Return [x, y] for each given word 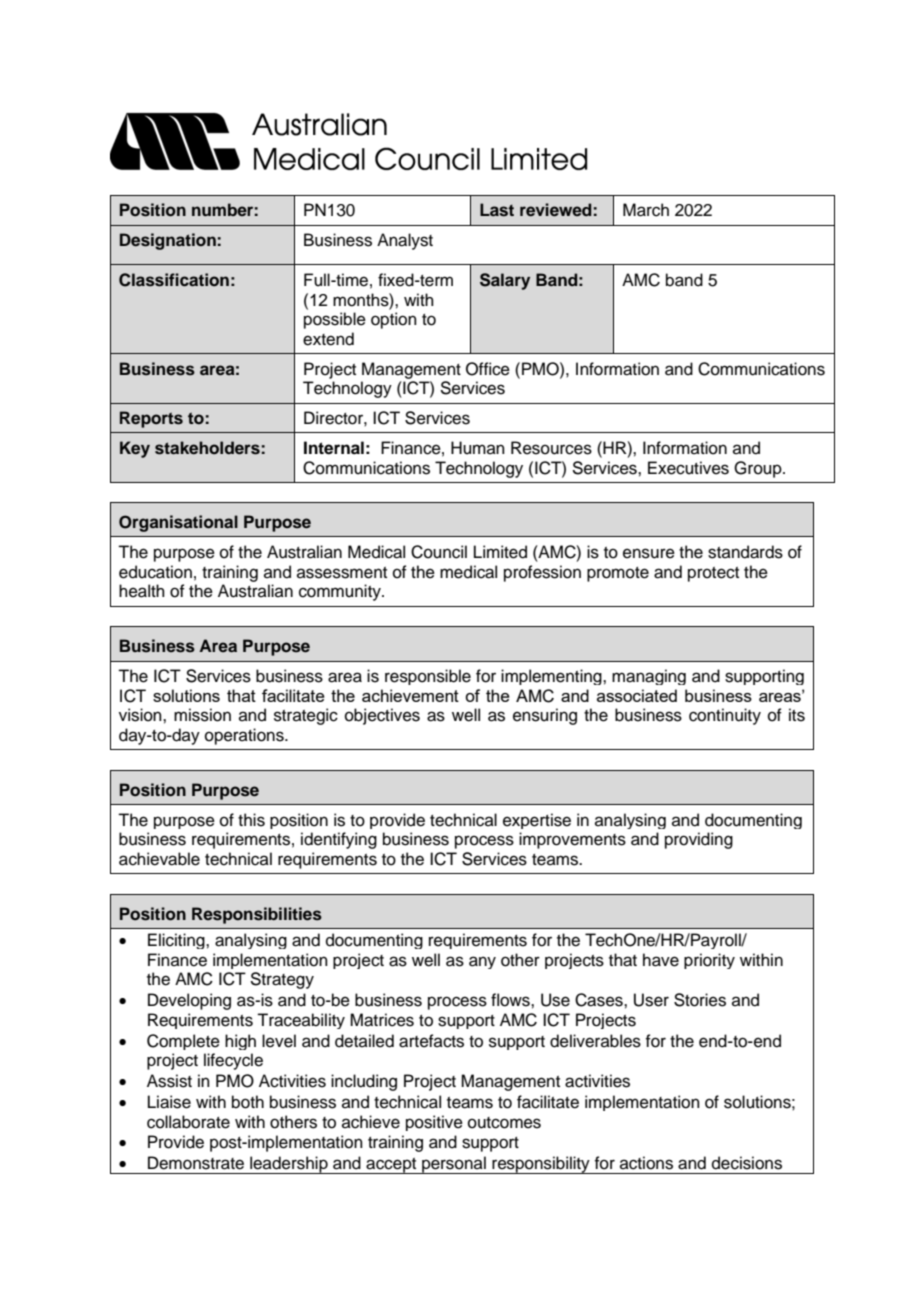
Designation [168, 241]
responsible [428, 677]
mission [202, 715]
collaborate [188, 1122]
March [646, 210]
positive [434, 1123]
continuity [725, 716]
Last [497, 210]
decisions [747, 1163]
